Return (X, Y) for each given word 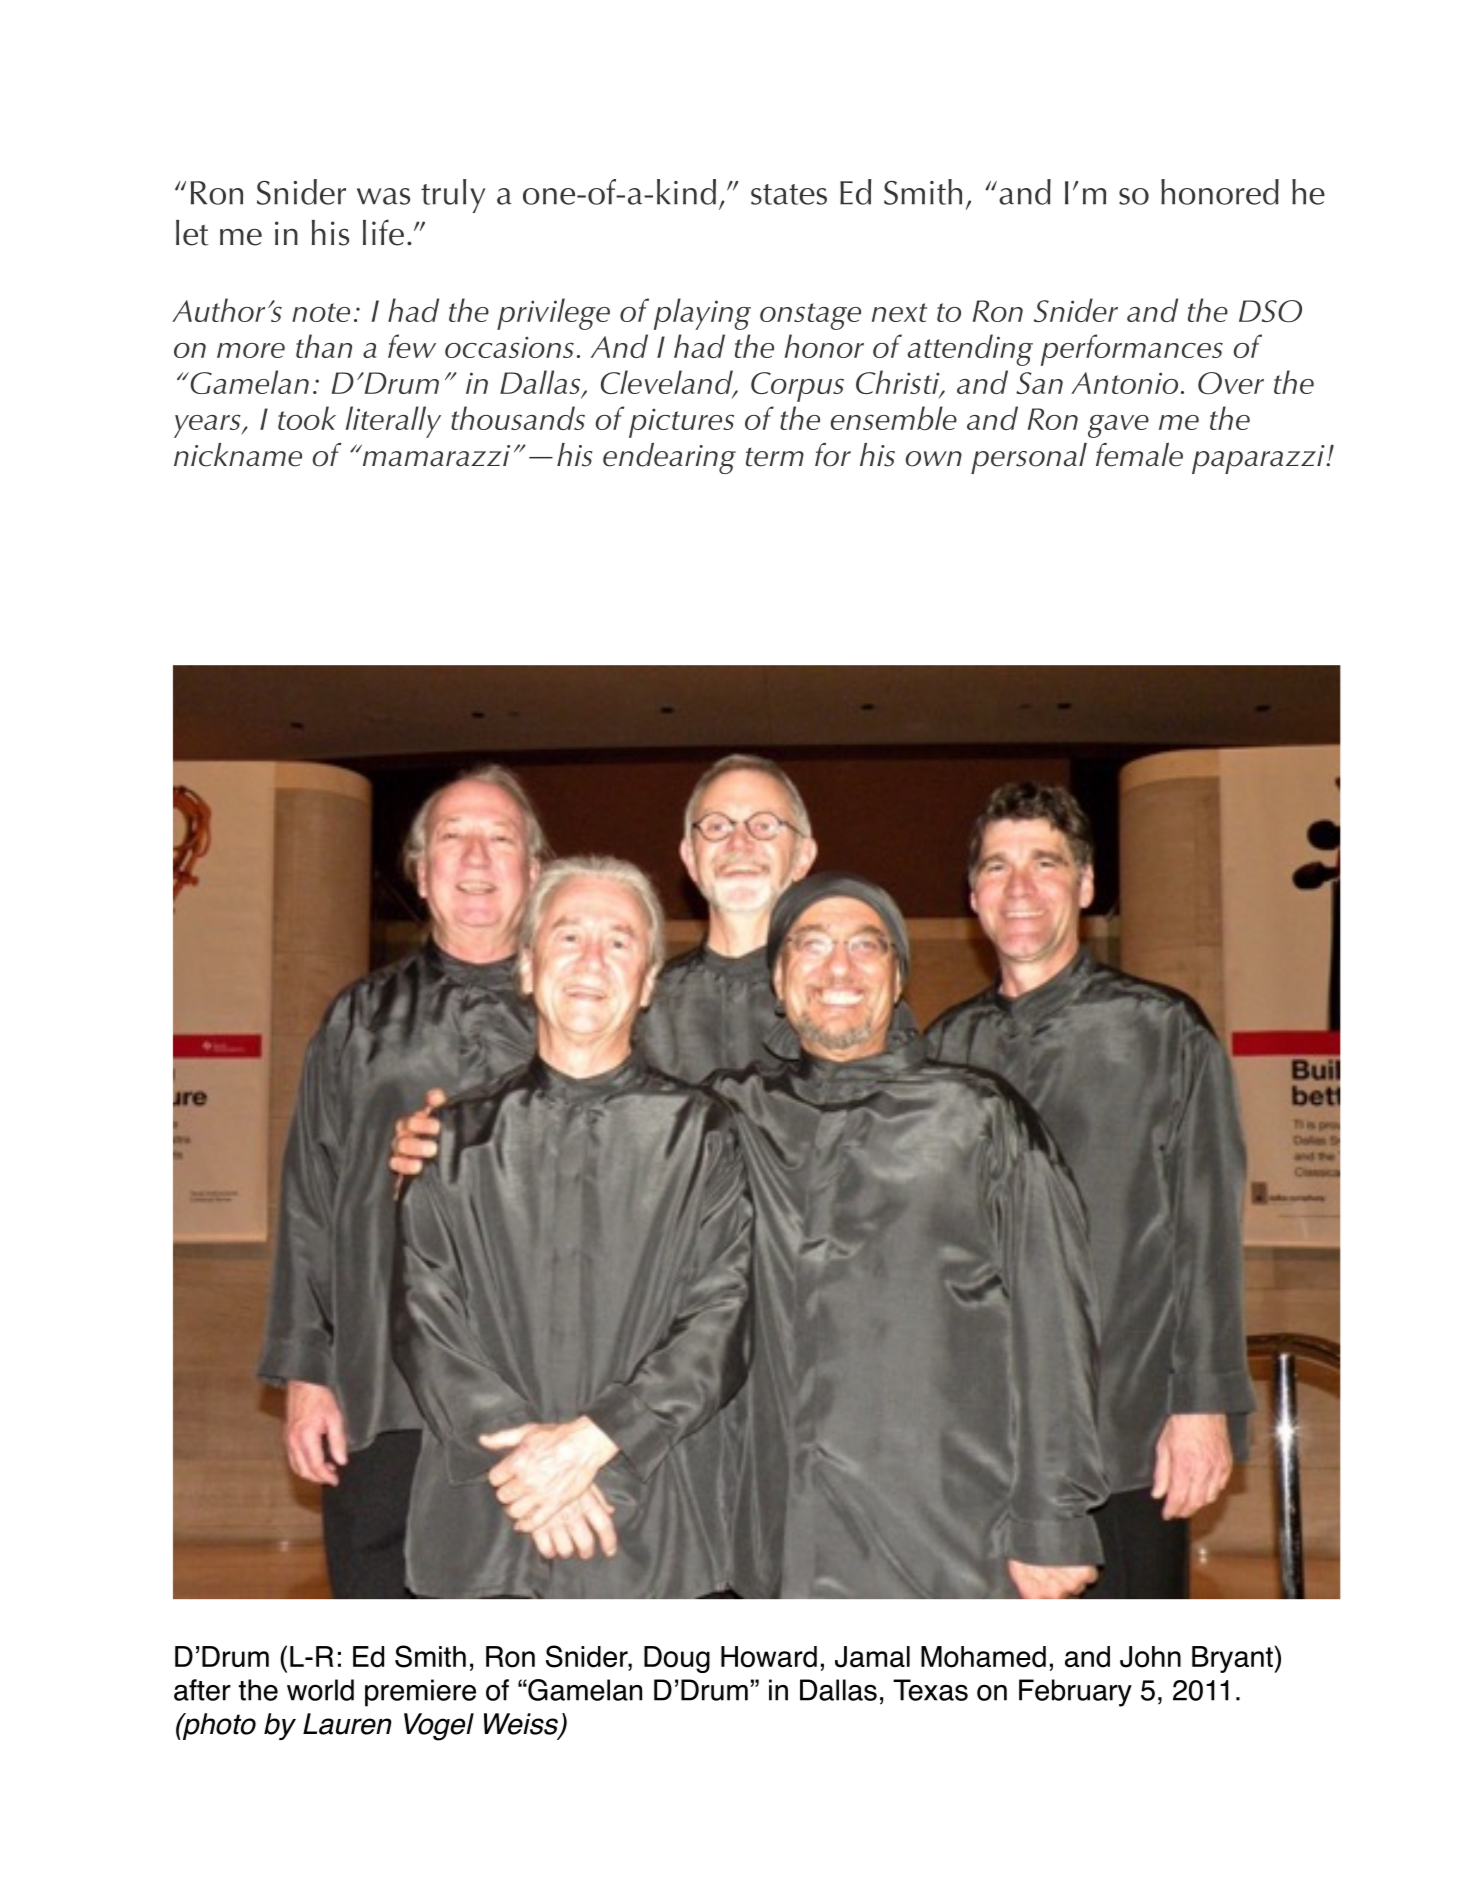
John (1150, 1657)
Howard (769, 1657)
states (789, 194)
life (383, 232)
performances (1132, 350)
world (320, 1690)
